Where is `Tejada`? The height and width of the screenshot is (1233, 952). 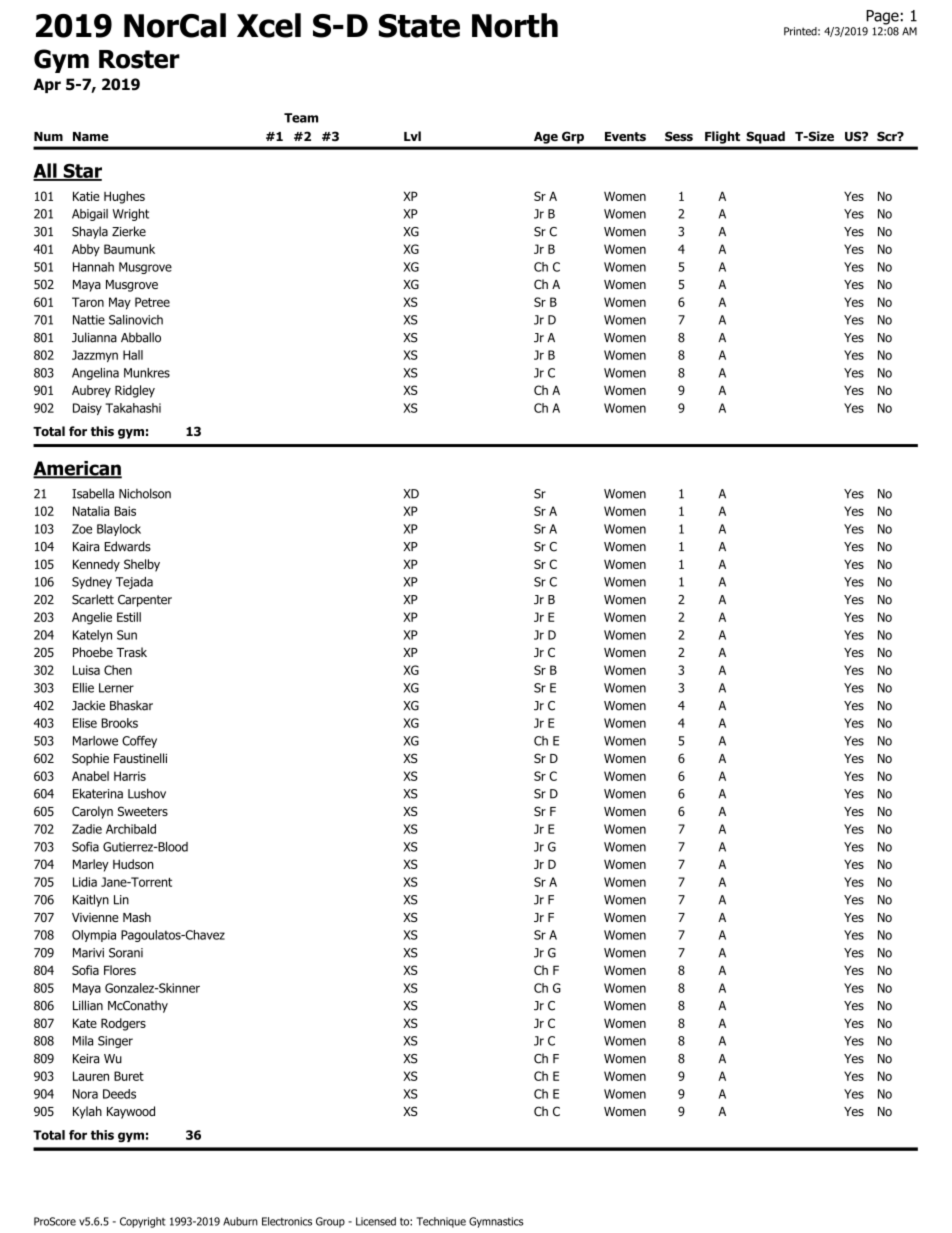
Tejada is located at coordinates (134, 583).
